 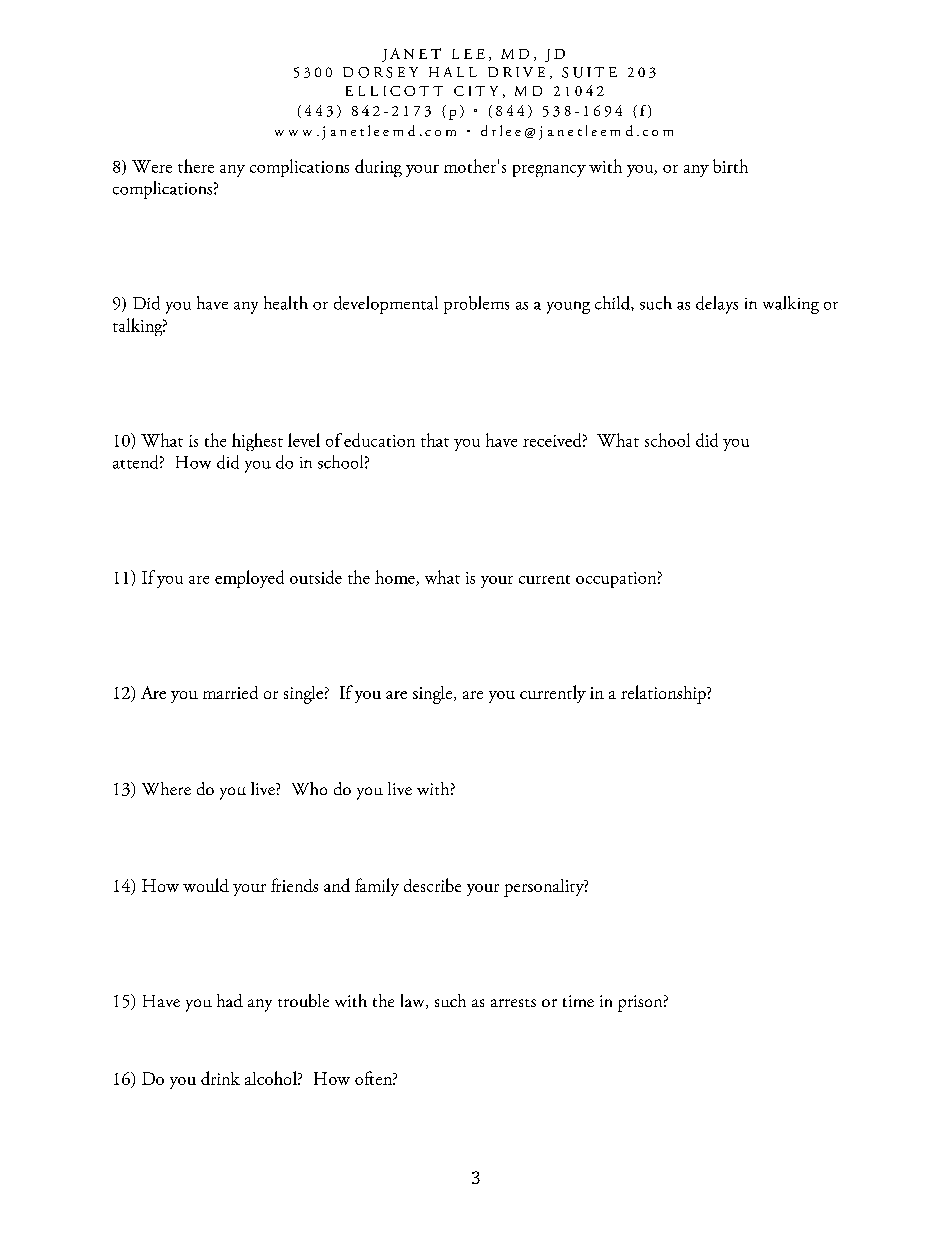 What do you see at coordinates (549, 171) in the screenshot?
I see `pregnancy` at bounding box center [549, 171].
